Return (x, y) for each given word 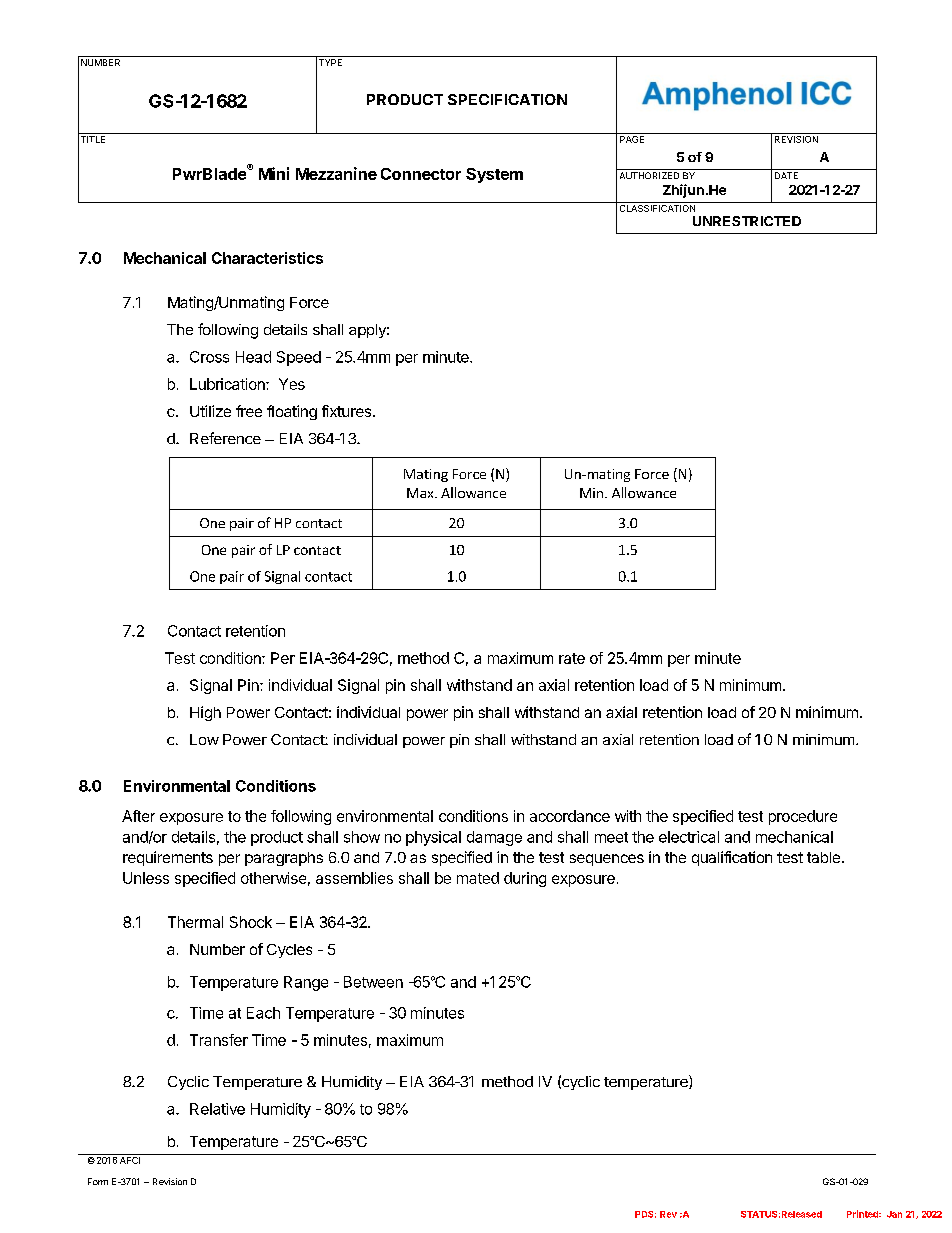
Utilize (210, 411)
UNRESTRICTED (747, 221)
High (205, 713)
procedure (803, 817)
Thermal (195, 922)
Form (98, 1181)
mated (478, 878)
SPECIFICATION (507, 99)
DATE (786, 175)
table (823, 857)
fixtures (348, 411)
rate (572, 658)
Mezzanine (336, 173)
